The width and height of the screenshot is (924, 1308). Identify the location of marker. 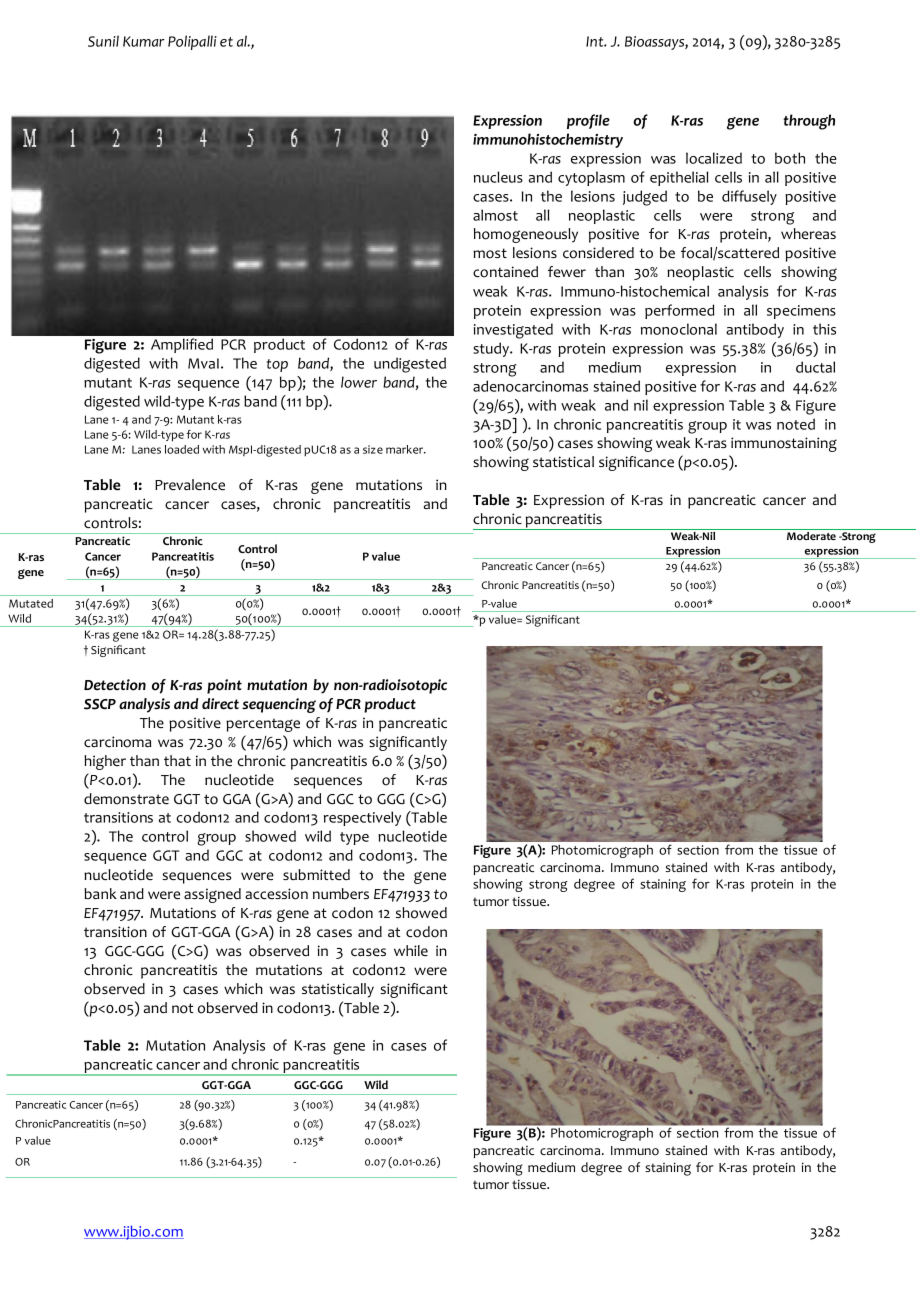
(406, 449).
